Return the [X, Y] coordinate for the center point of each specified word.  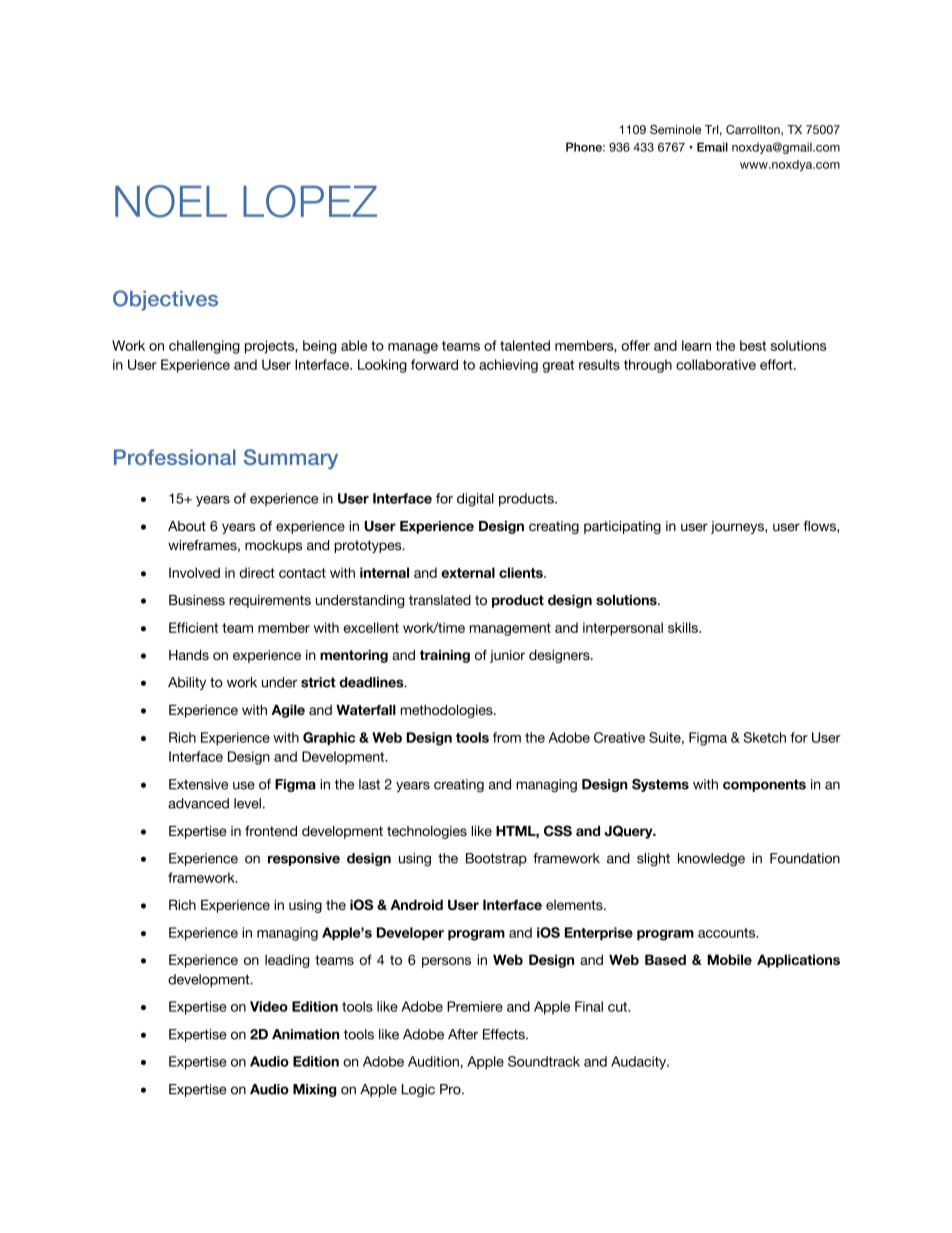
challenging [204, 347]
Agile [288, 711]
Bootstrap [496, 859]
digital [475, 500]
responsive [304, 859]
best [753, 345]
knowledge [711, 860]
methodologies [448, 711]
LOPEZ [310, 201]
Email [712, 147]
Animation [305, 1034]
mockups [273, 546]
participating [622, 527]
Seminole [675, 129]
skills [684, 627]
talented [525, 345]
